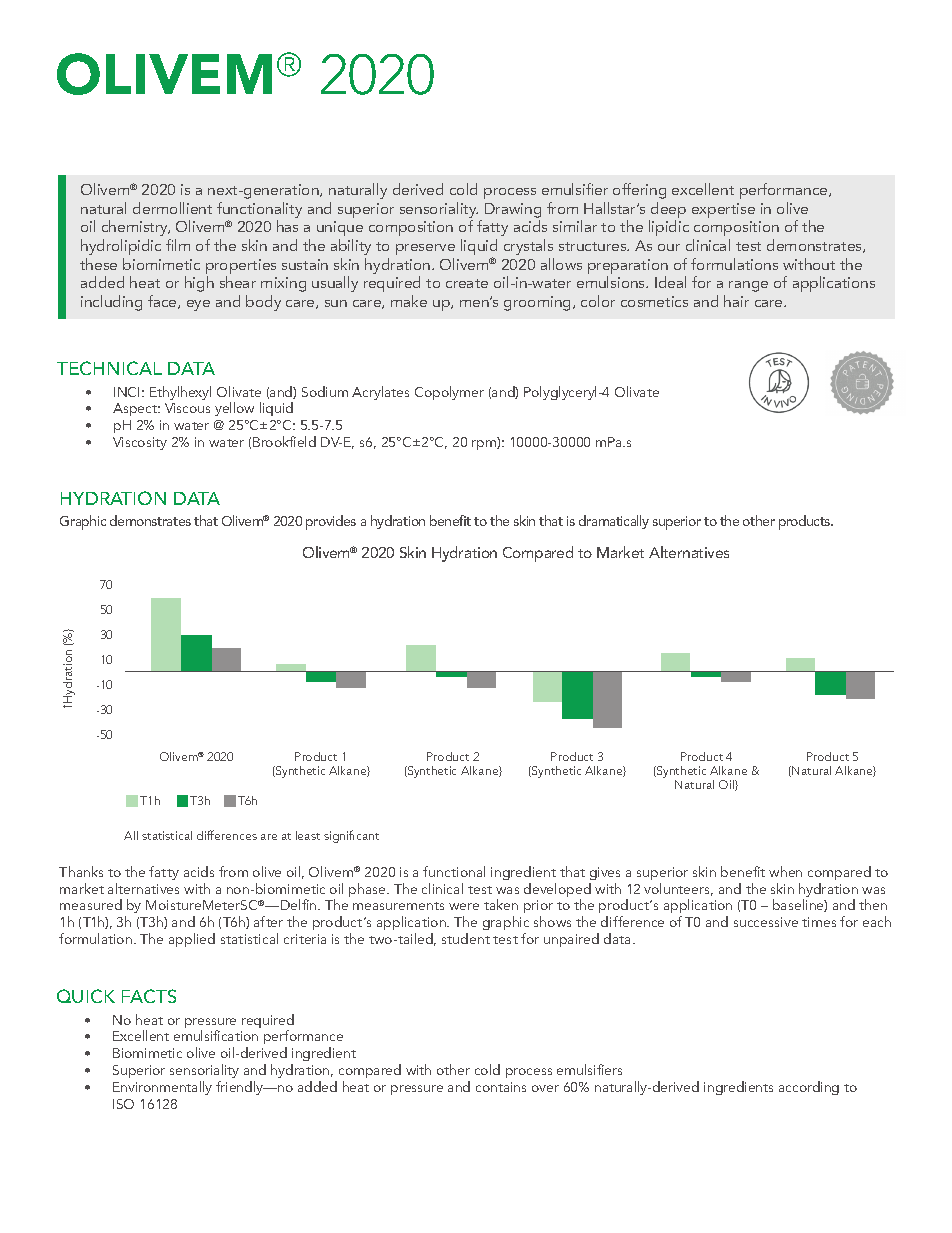 The width and height of the screenshot is (952, 1233). Describe the element at coordinates (501, 904) in the screenshot. I see `taken` at that location.
